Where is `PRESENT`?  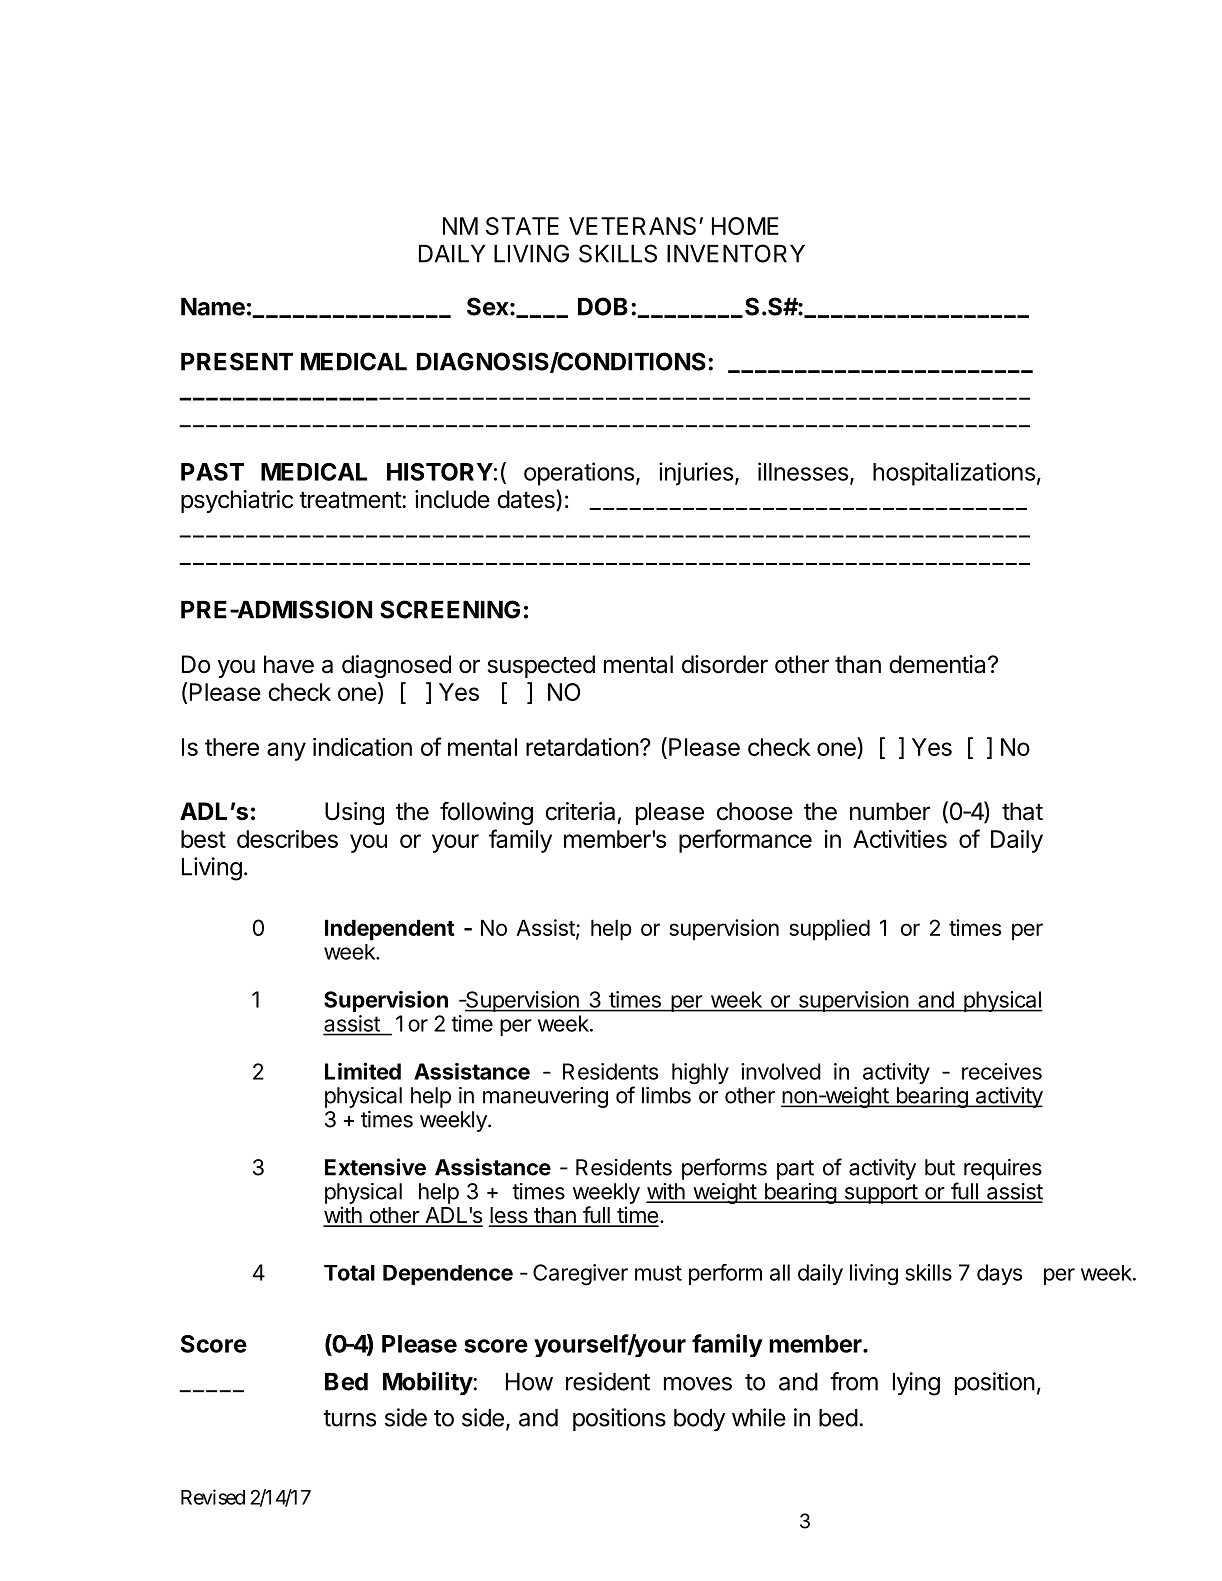
PRESENT is located at coordinates (237, 361).
